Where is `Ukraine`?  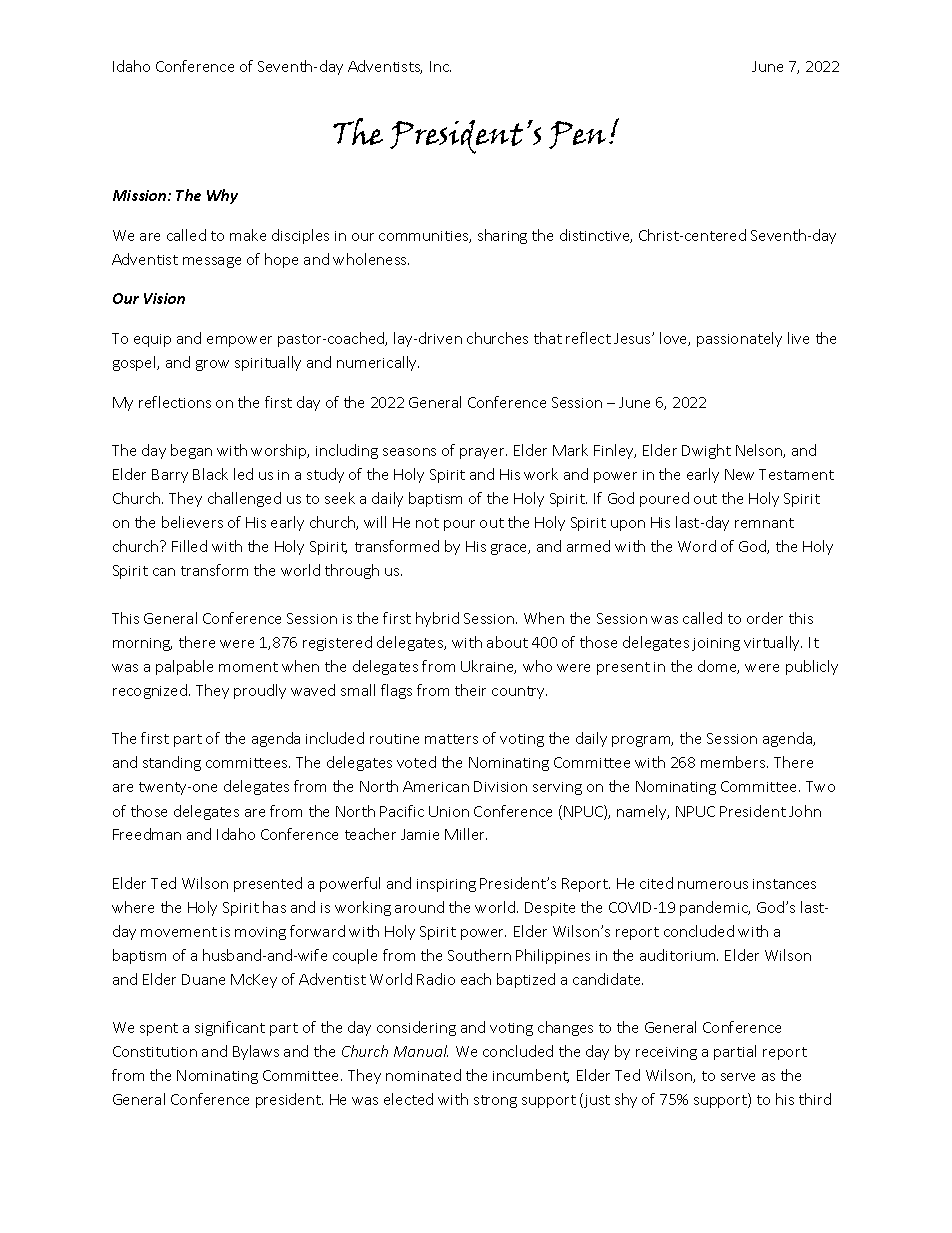 Ukraine is located at coordinates (488, 667).
